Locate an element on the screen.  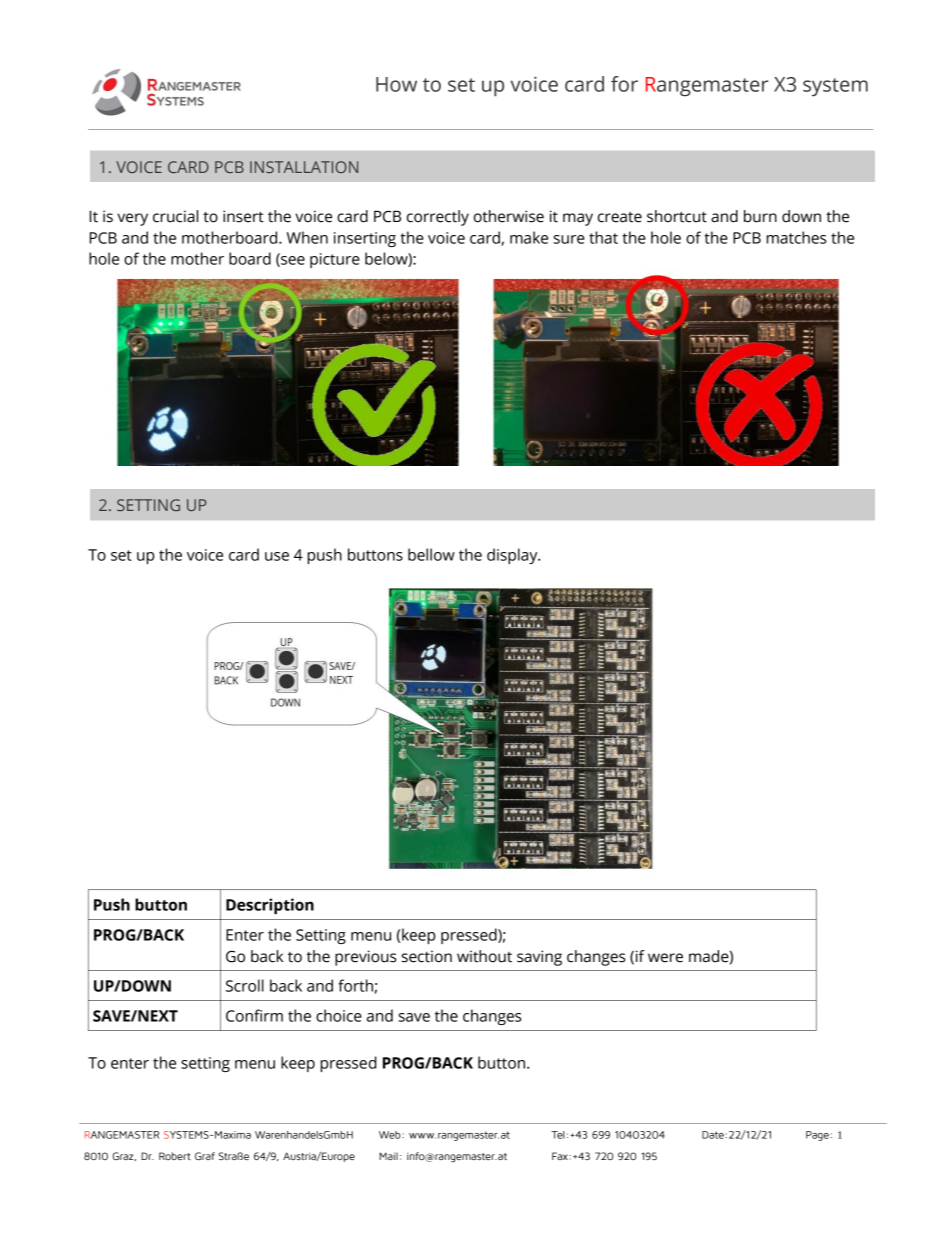
How is located at coordinates (396, 84).
